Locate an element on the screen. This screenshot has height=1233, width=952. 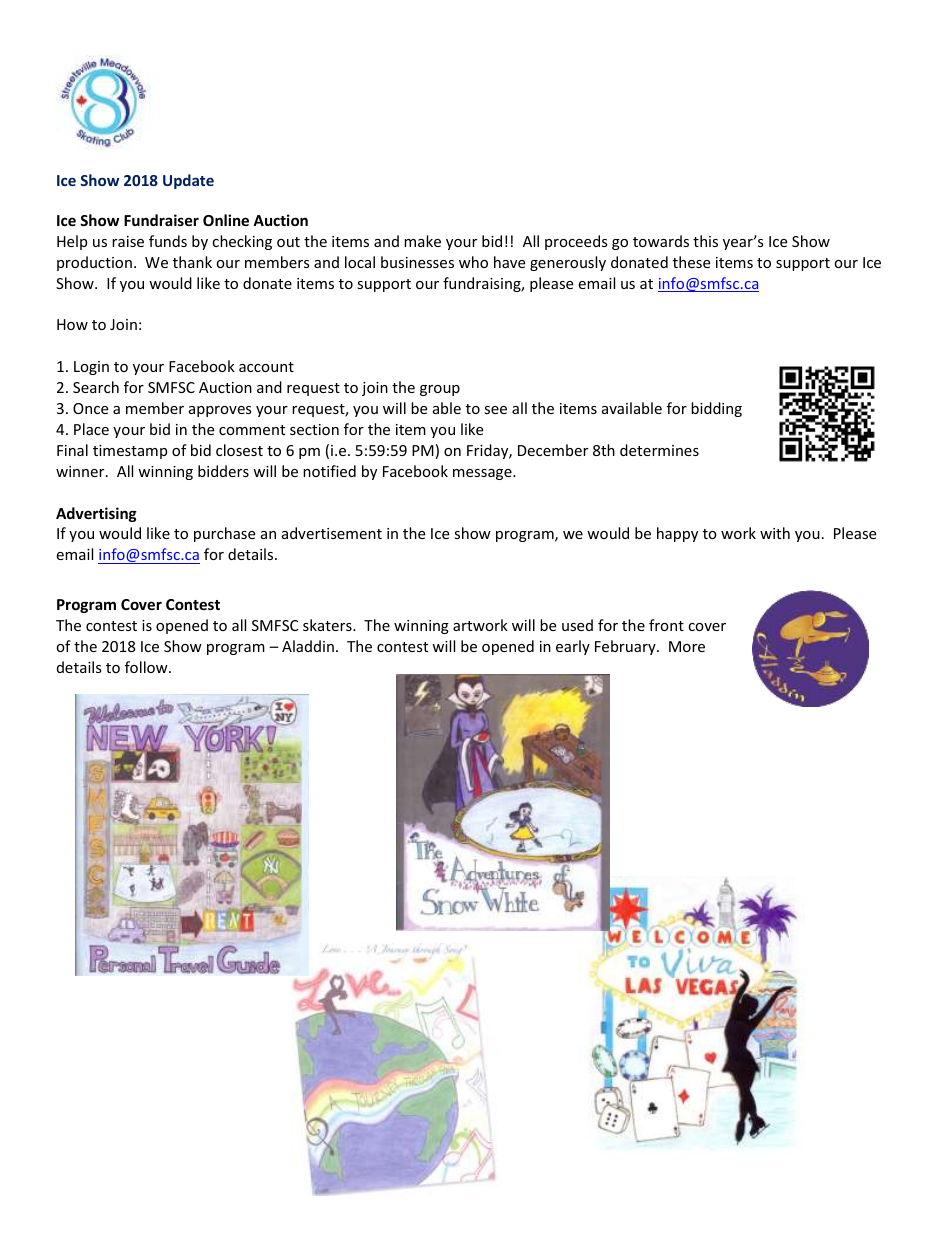
group is located at coordinates (440, 390).
